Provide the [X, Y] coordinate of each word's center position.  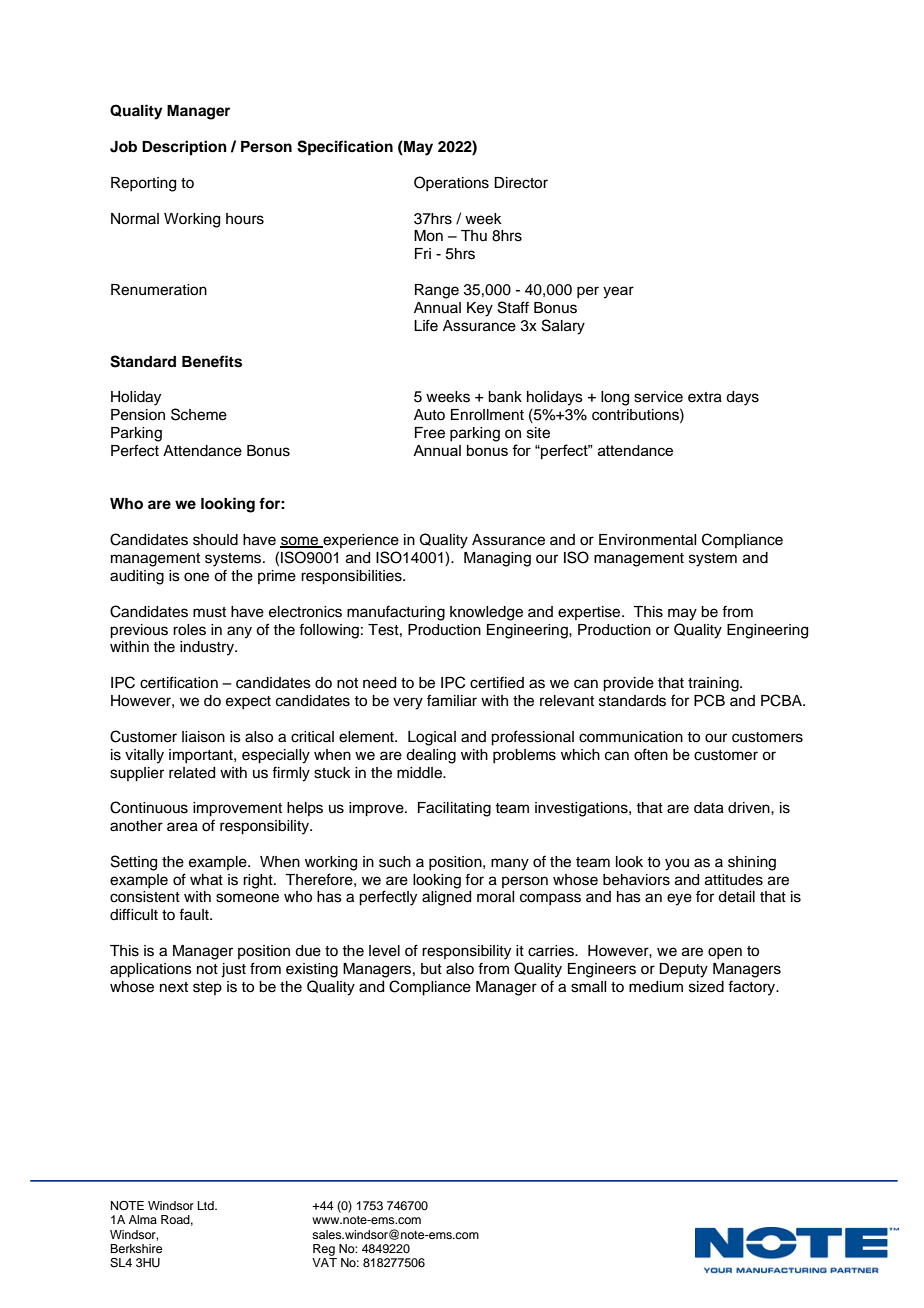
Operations [451, 183]
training [714, 684]
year [618, 292]
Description [184, 148]
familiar [452, 700]
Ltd [207, 1205]
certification [179, 682]
